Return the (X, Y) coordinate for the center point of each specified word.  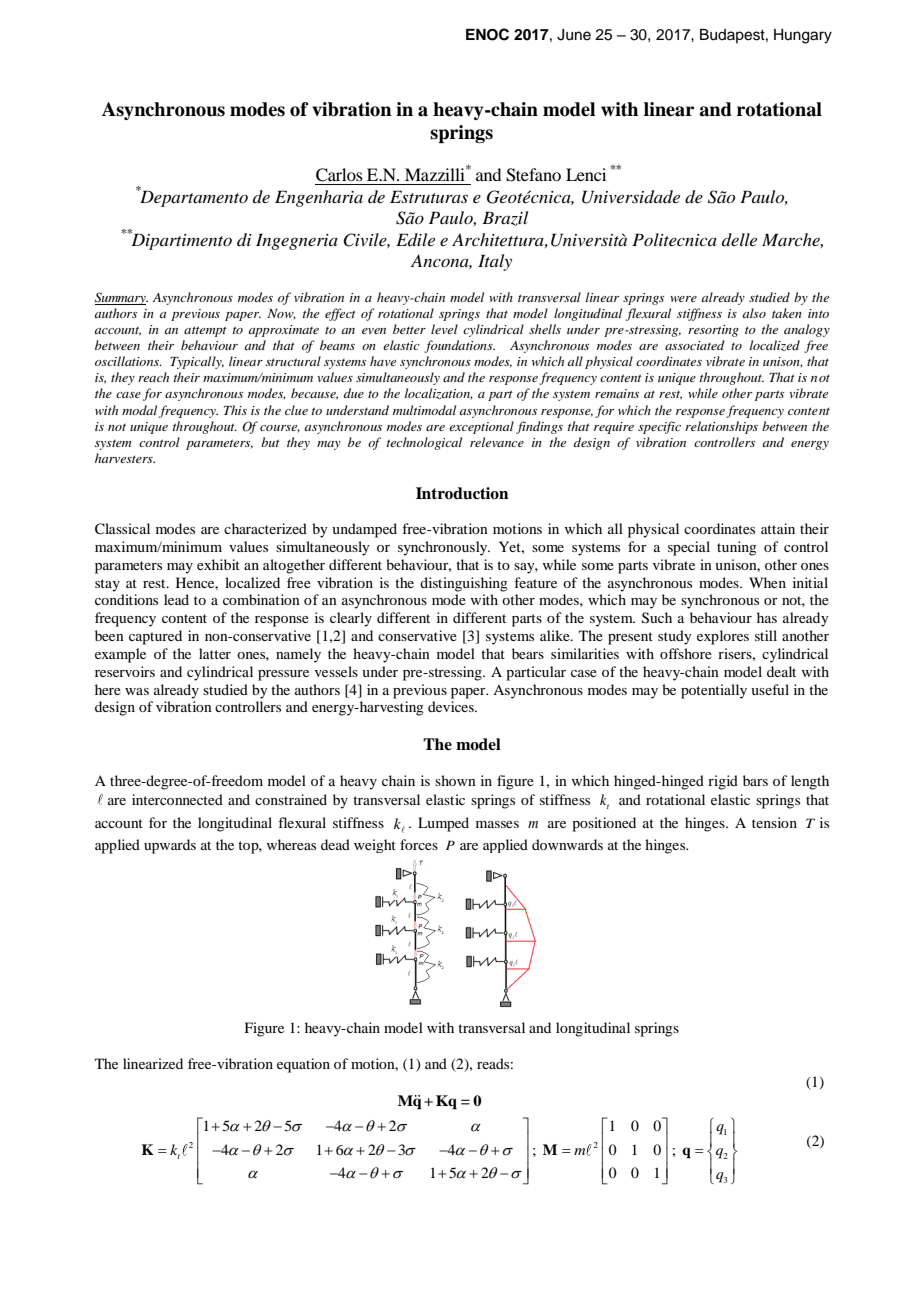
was (137, 691)
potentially (714, 691)
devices (452, 706)
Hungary (803, 36)
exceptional (481, 427)
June (574, 35)
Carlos (339, 175)
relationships (721, 427)
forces (419, 844)
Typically (197, 362)
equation (303, 1065)
